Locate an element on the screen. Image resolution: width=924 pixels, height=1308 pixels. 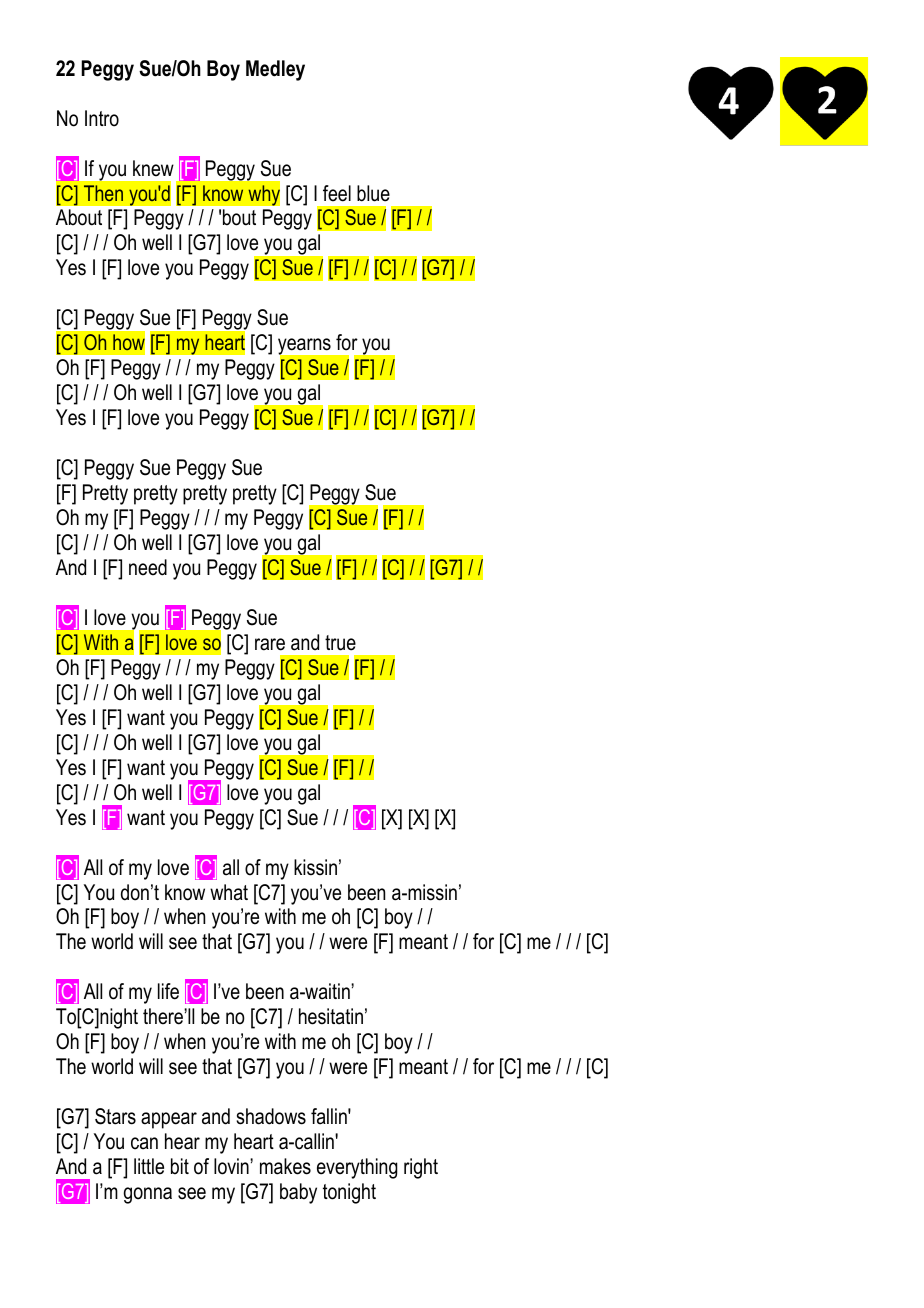
little is located at coordinates (149, 1166).
